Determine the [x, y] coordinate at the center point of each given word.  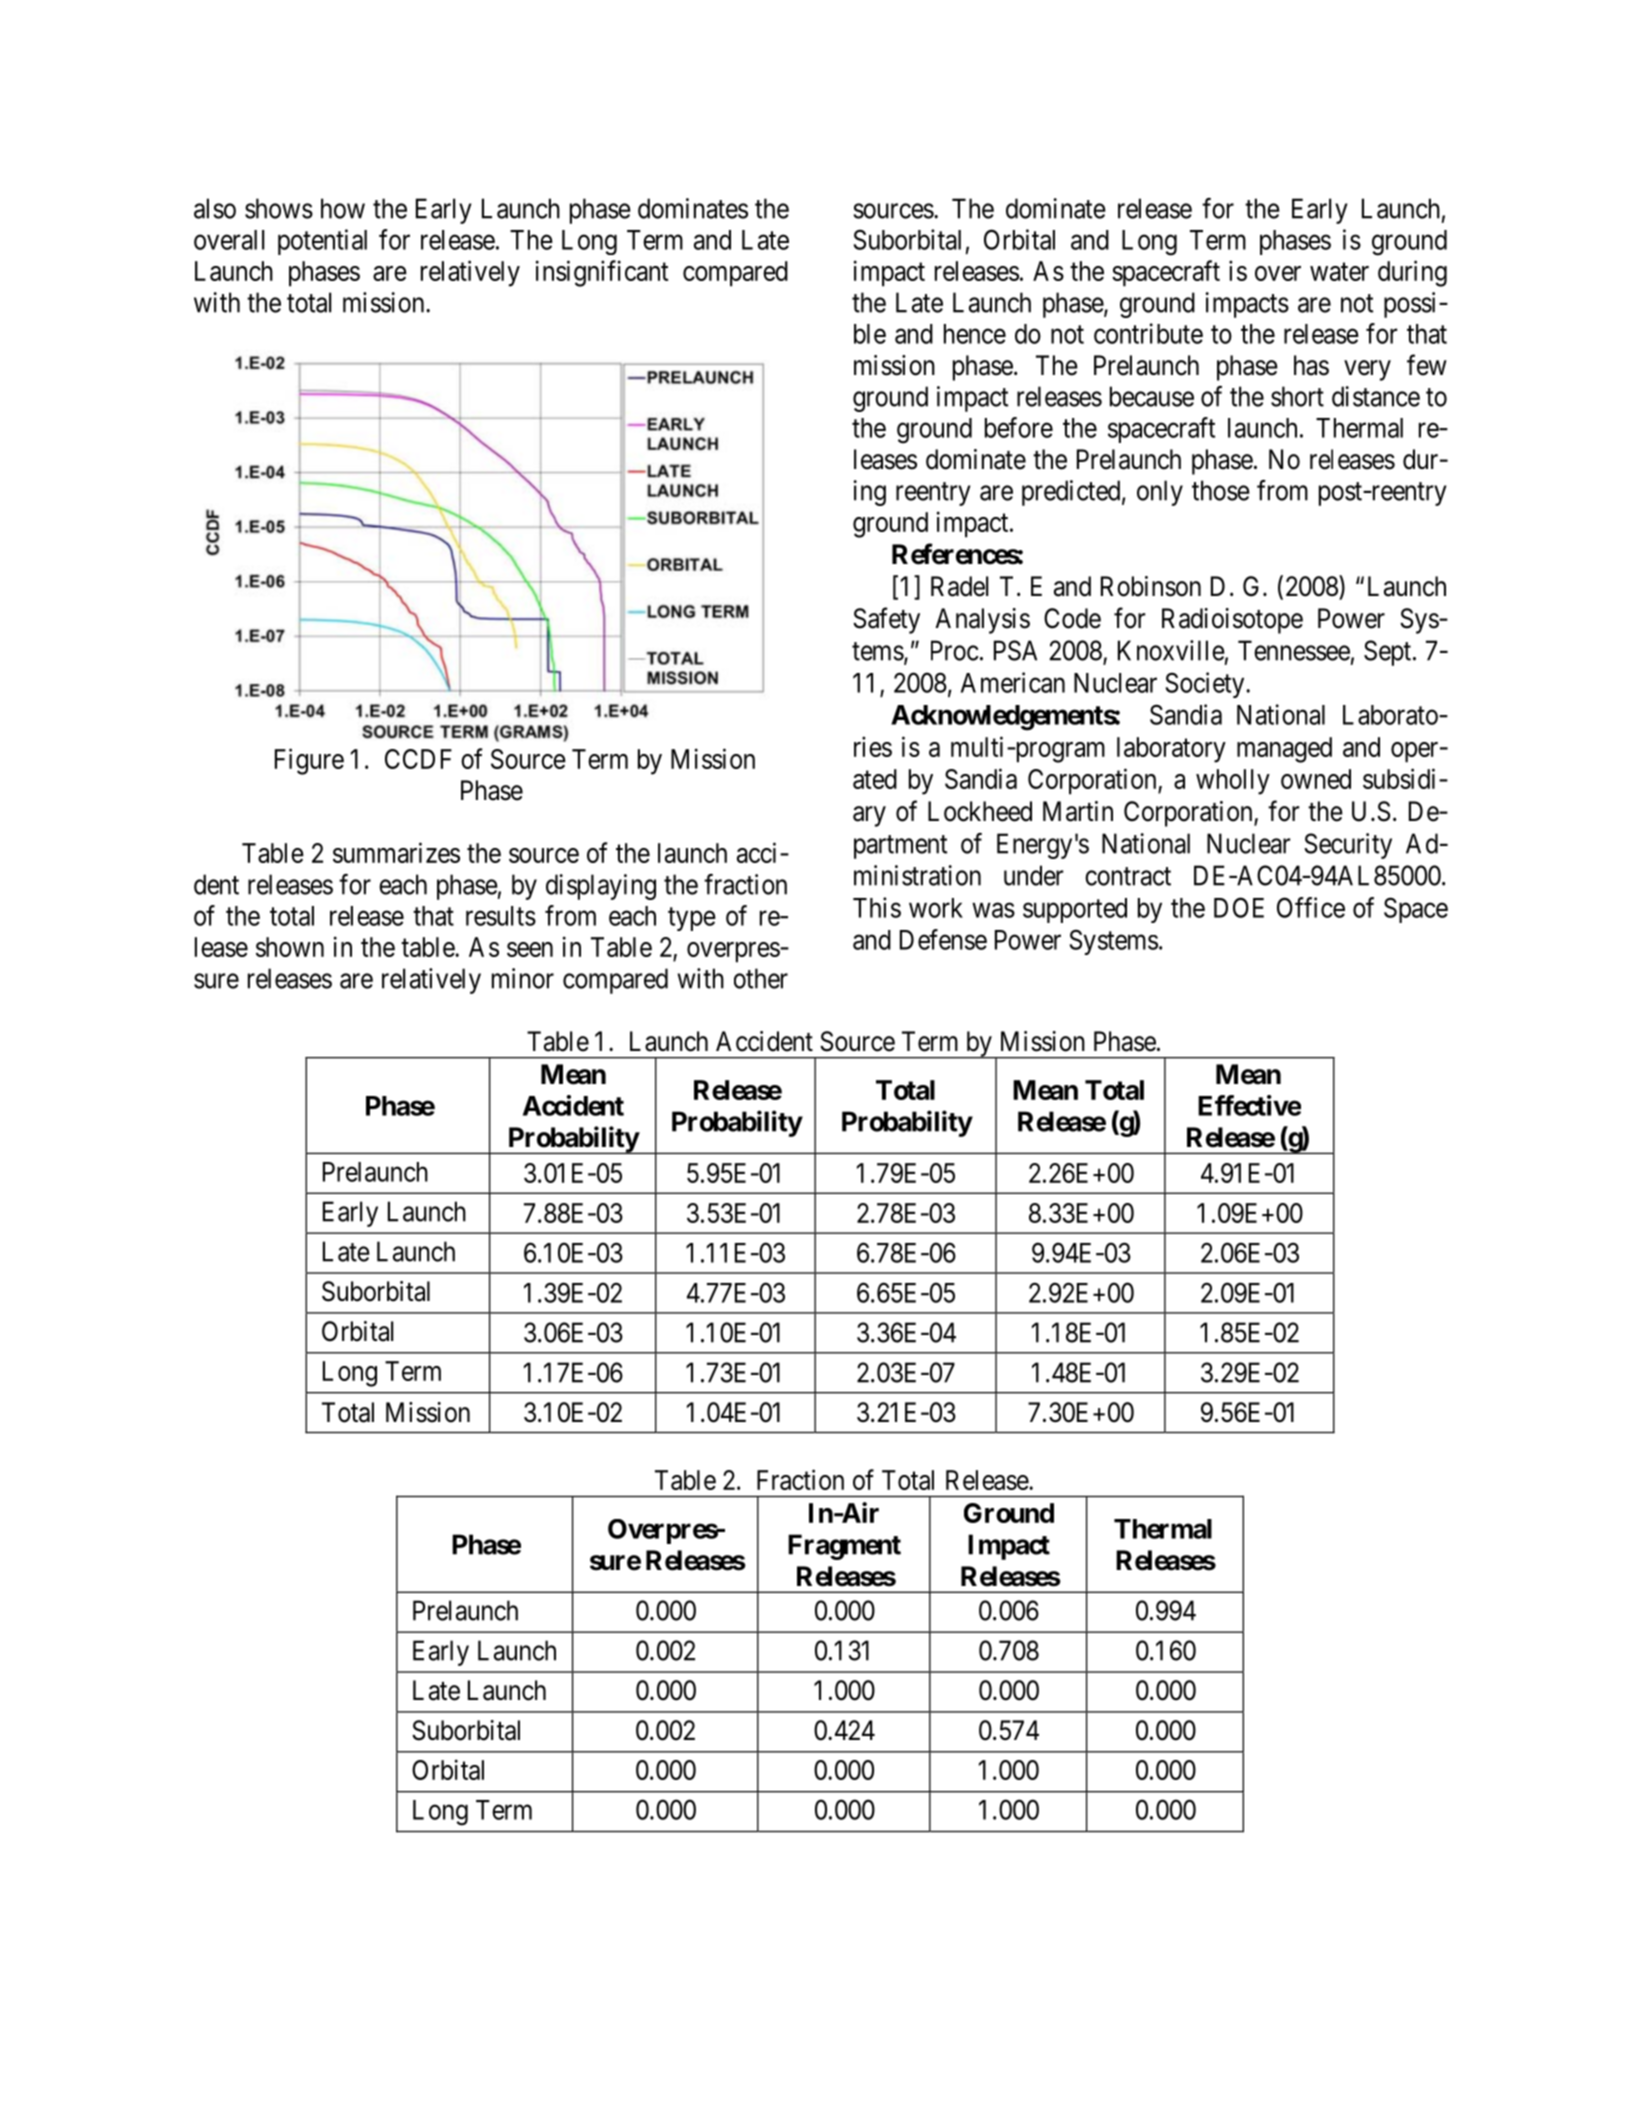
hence [975, 334]
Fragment [844, 1547]
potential [322, 242]
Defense [943, 939]
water [1339, 272]
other [761, 978]
